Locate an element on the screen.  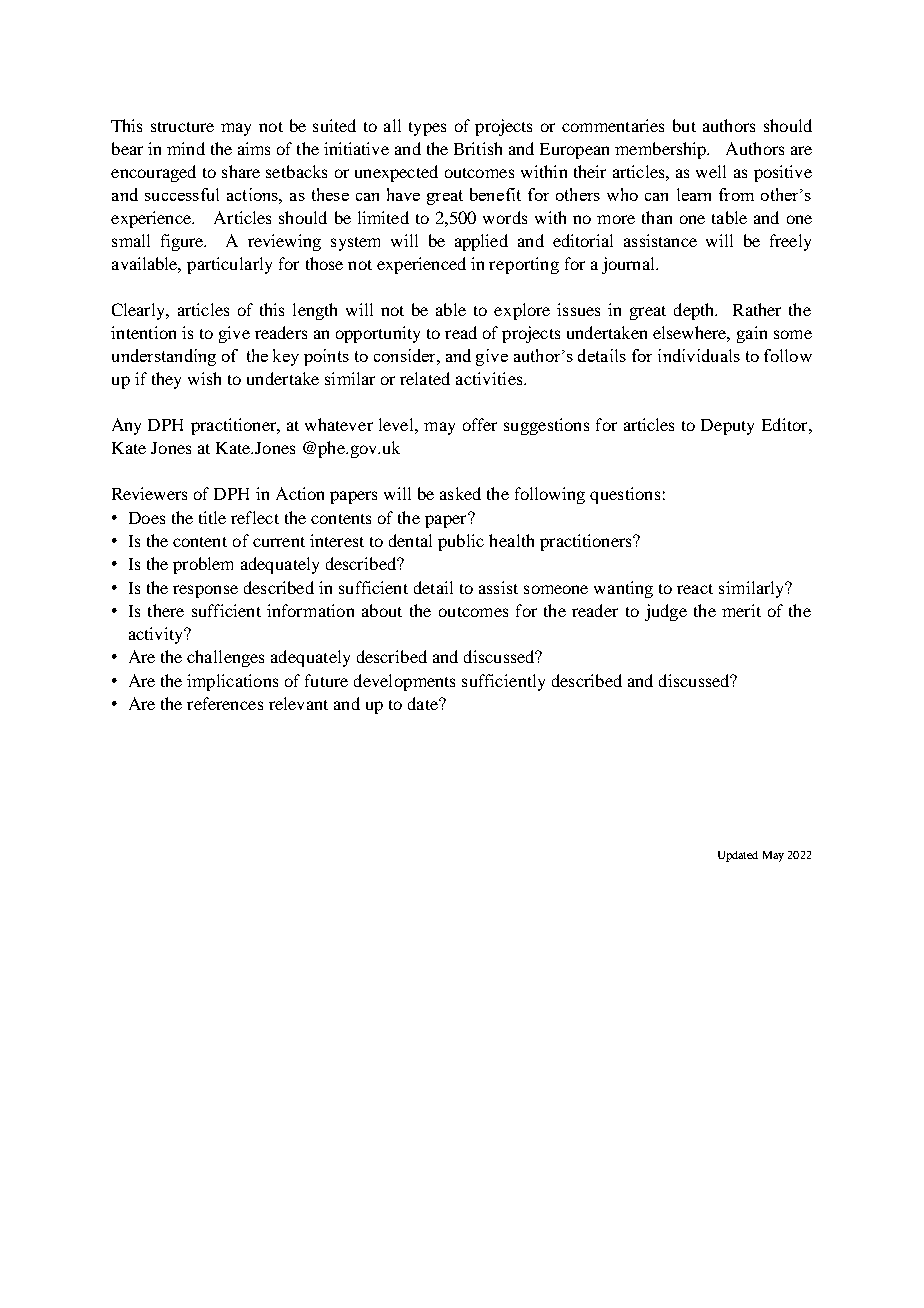
intention is located at coordinates (143, 332).
